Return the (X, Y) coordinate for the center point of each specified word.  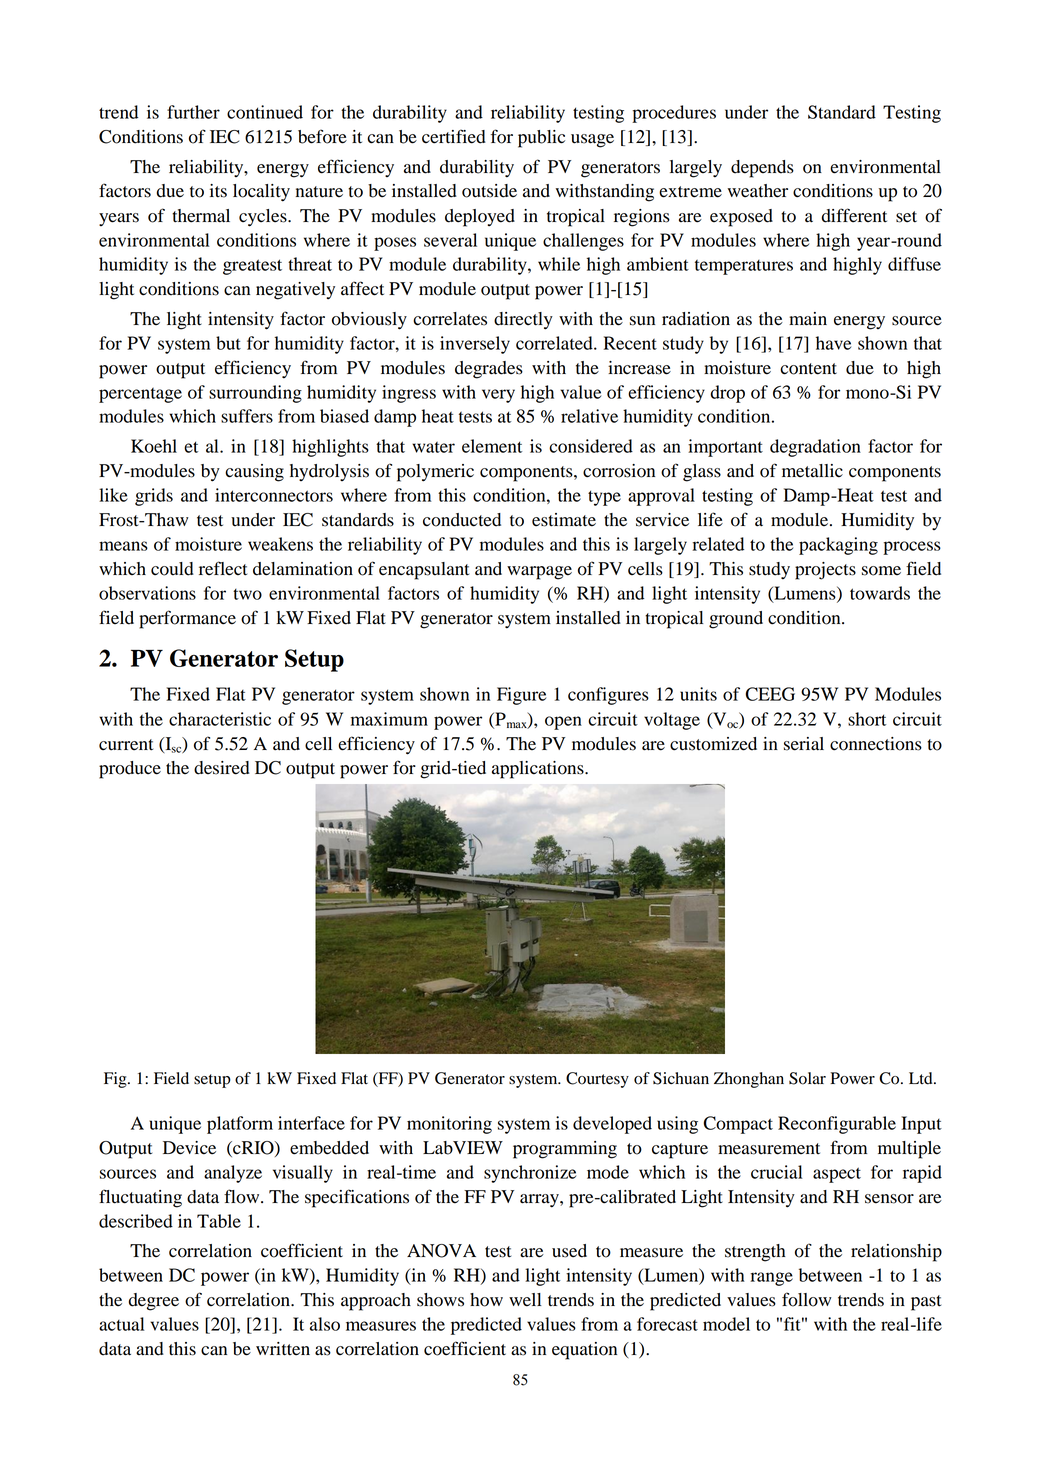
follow (806, 1299)
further (193, 112)
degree (154, 1302)
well (525, 1300)
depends (762, 169)
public (541, 139)
